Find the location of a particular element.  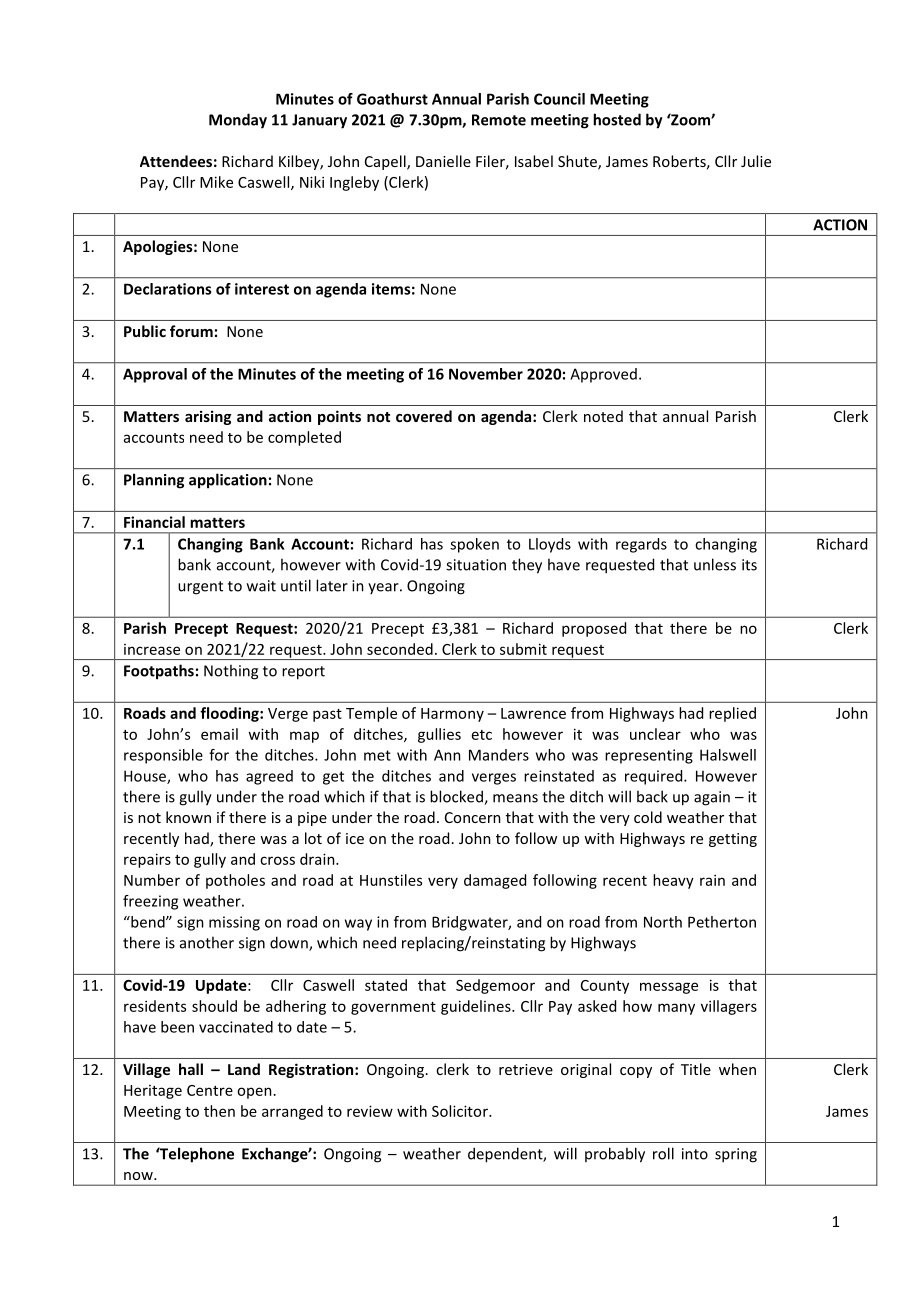

heavy is located at coordinates (673, 881).
